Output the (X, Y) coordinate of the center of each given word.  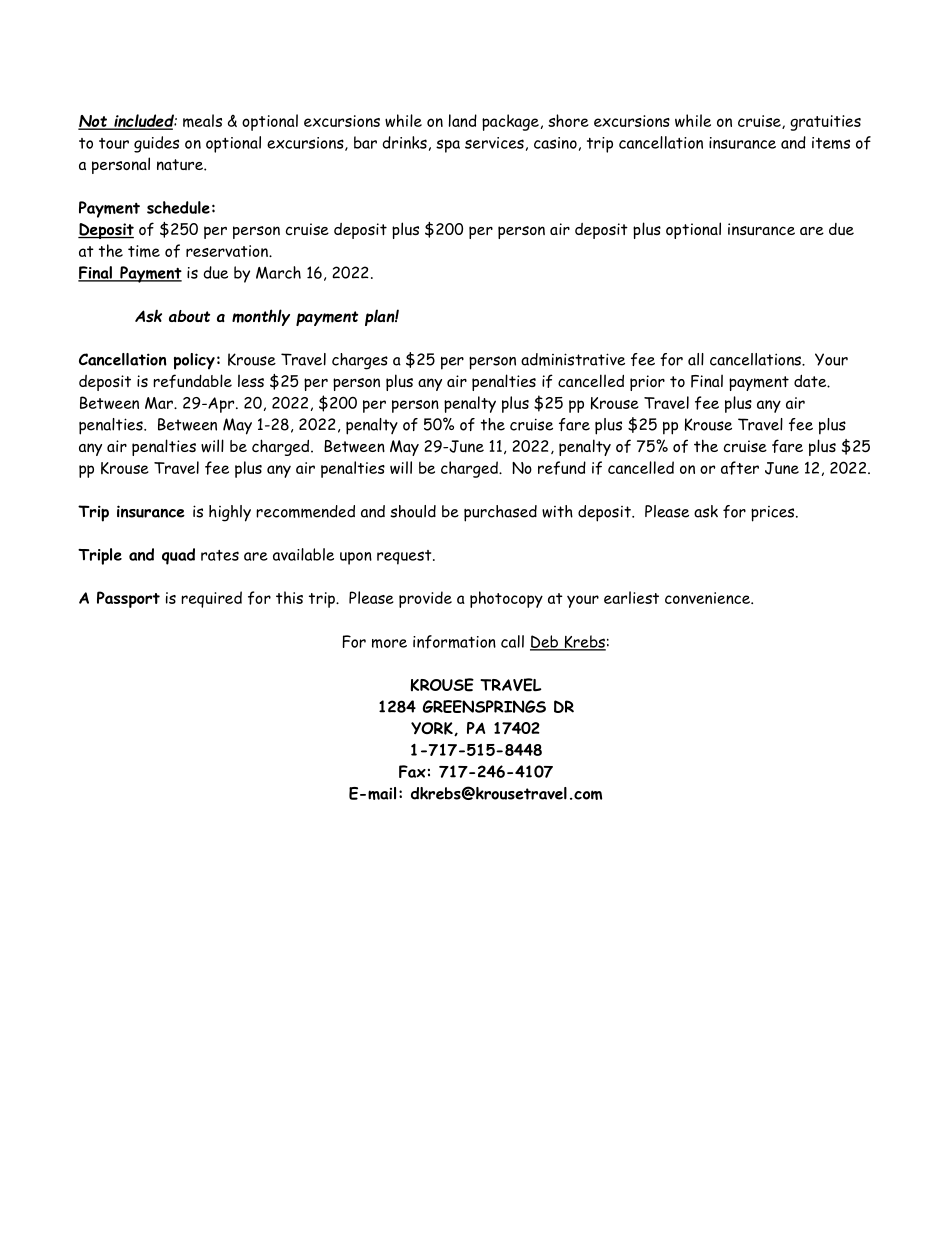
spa (448, 146)
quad (178, 556)
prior (647, 383)
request (405, 557)
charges (360, 361)
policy (194, 361)
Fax (412, 771)
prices (774, 514)
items (831, 143)
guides (156, 144)
